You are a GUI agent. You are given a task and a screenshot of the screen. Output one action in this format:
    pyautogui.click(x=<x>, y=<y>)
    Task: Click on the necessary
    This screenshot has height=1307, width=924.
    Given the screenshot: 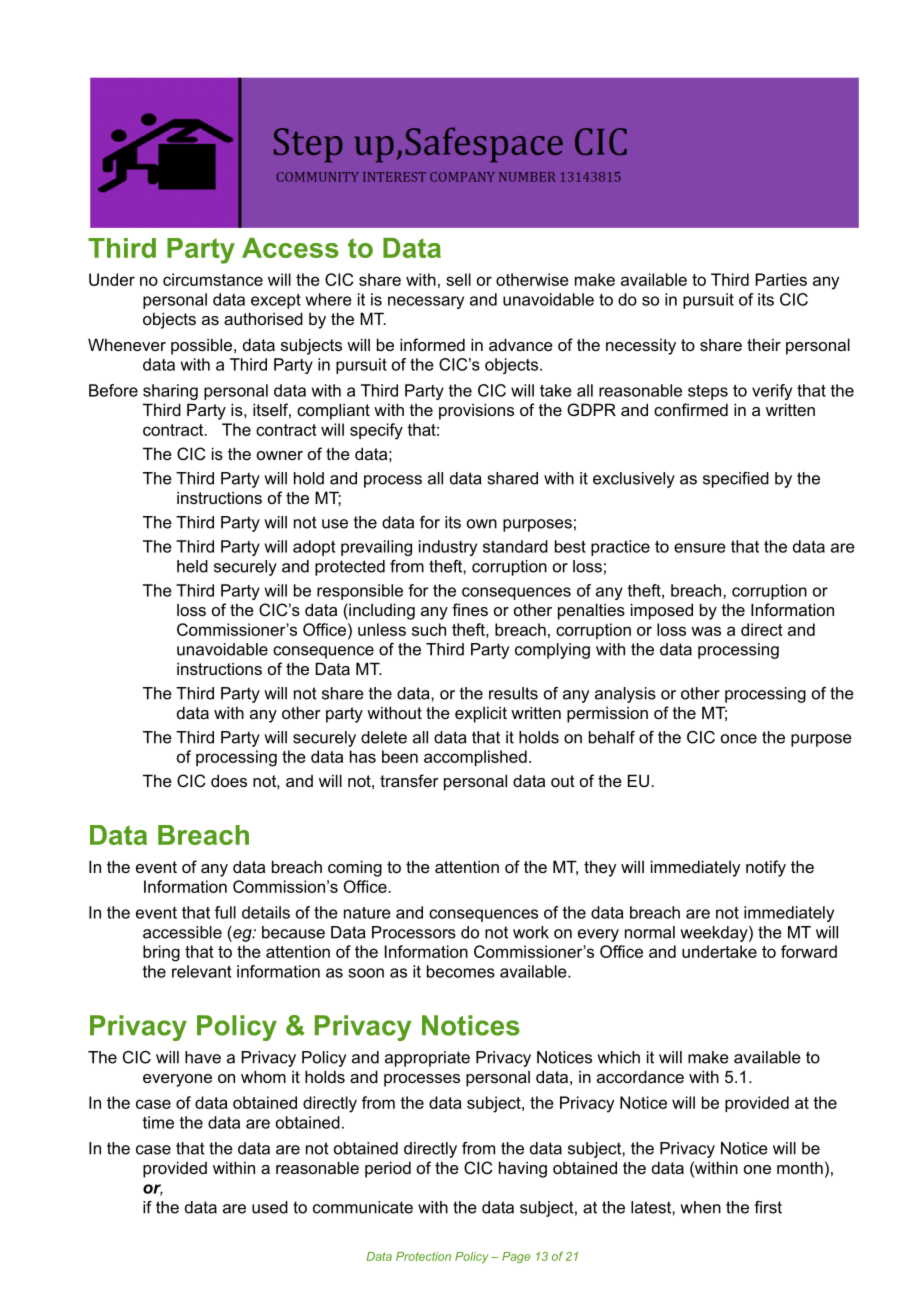 What is the action you would take?
    pyautogui.click(x=426, y=302)
